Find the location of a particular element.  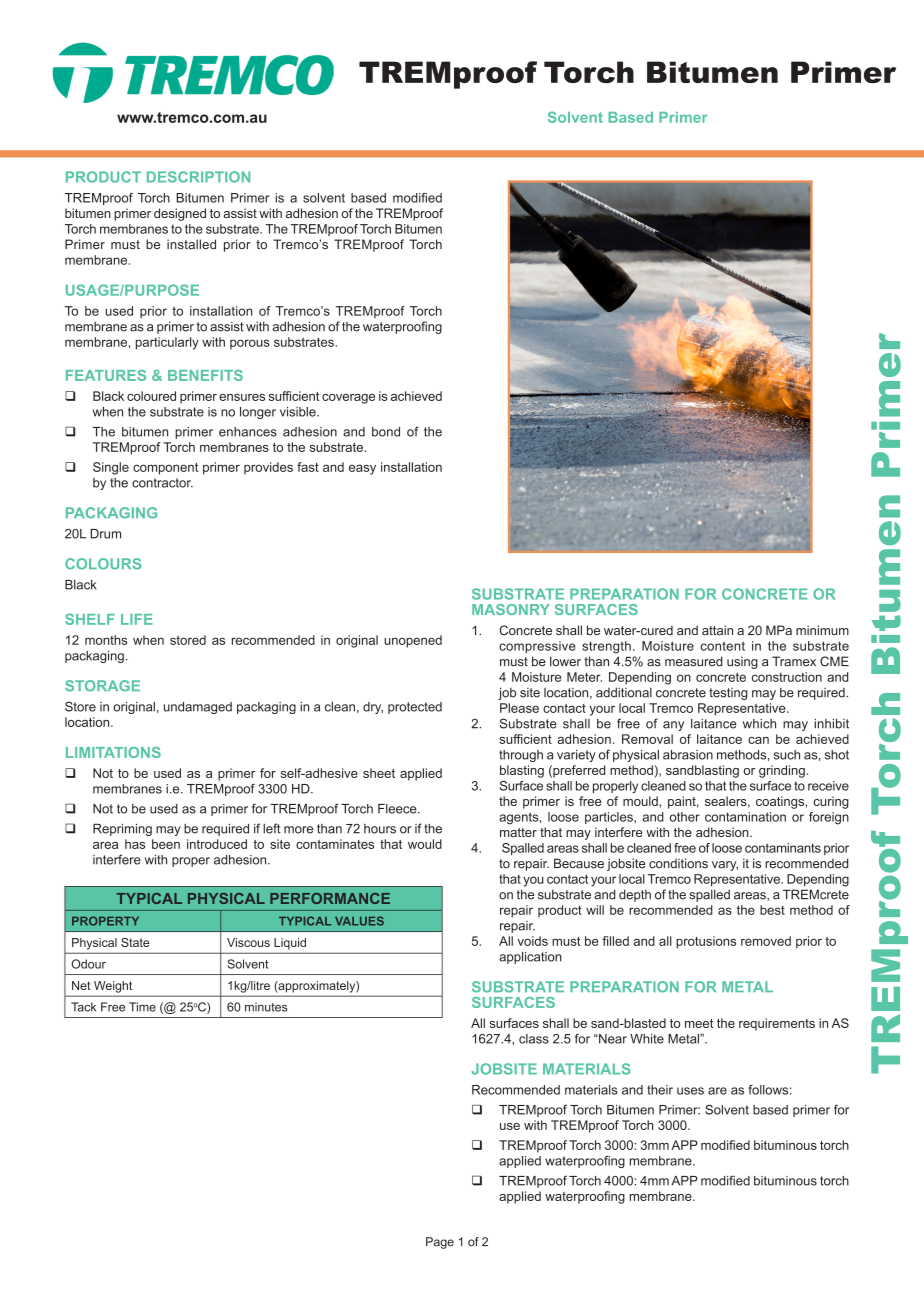

designed is located at coordinates (180, 214).
